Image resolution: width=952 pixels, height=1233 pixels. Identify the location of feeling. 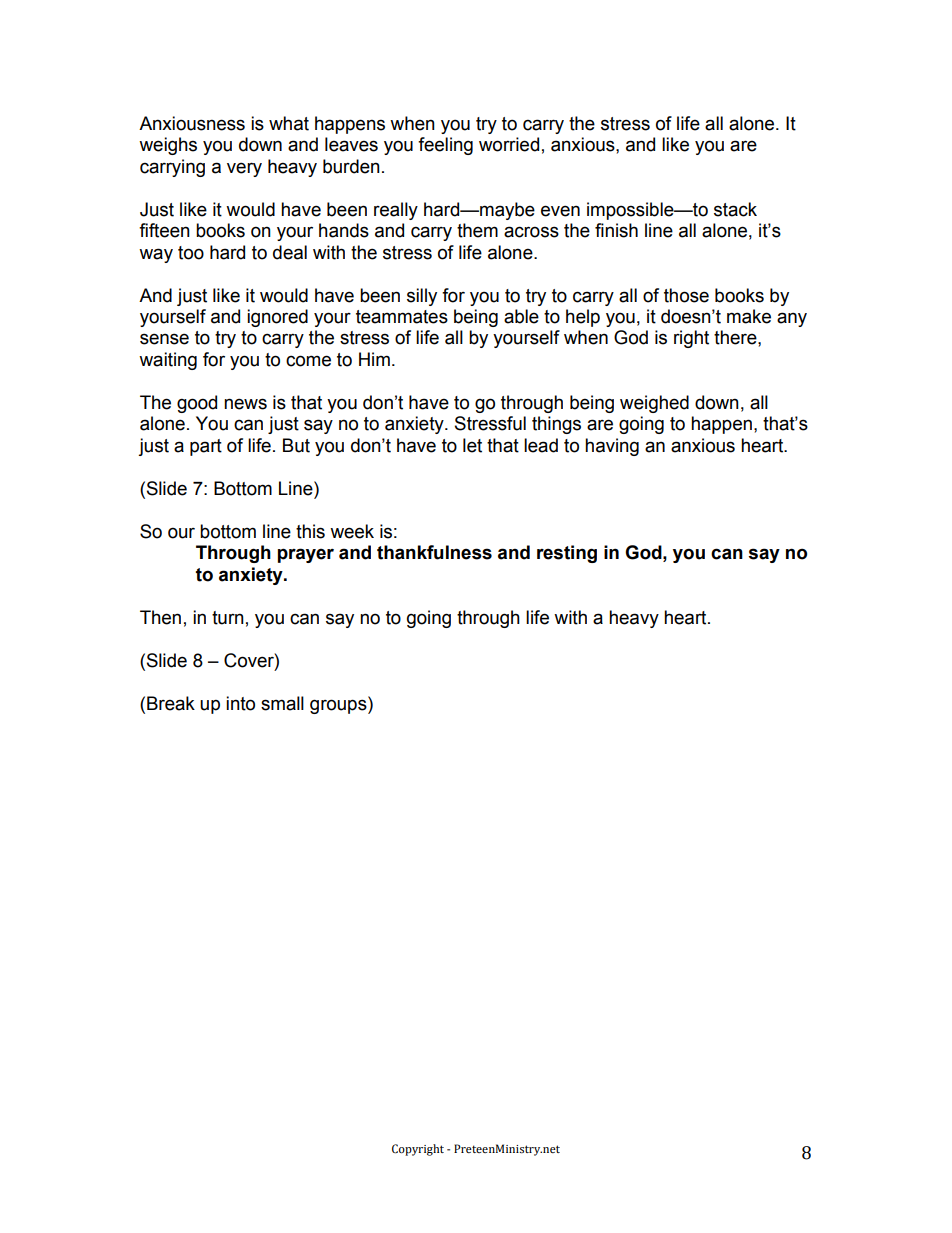
(445, 146).
